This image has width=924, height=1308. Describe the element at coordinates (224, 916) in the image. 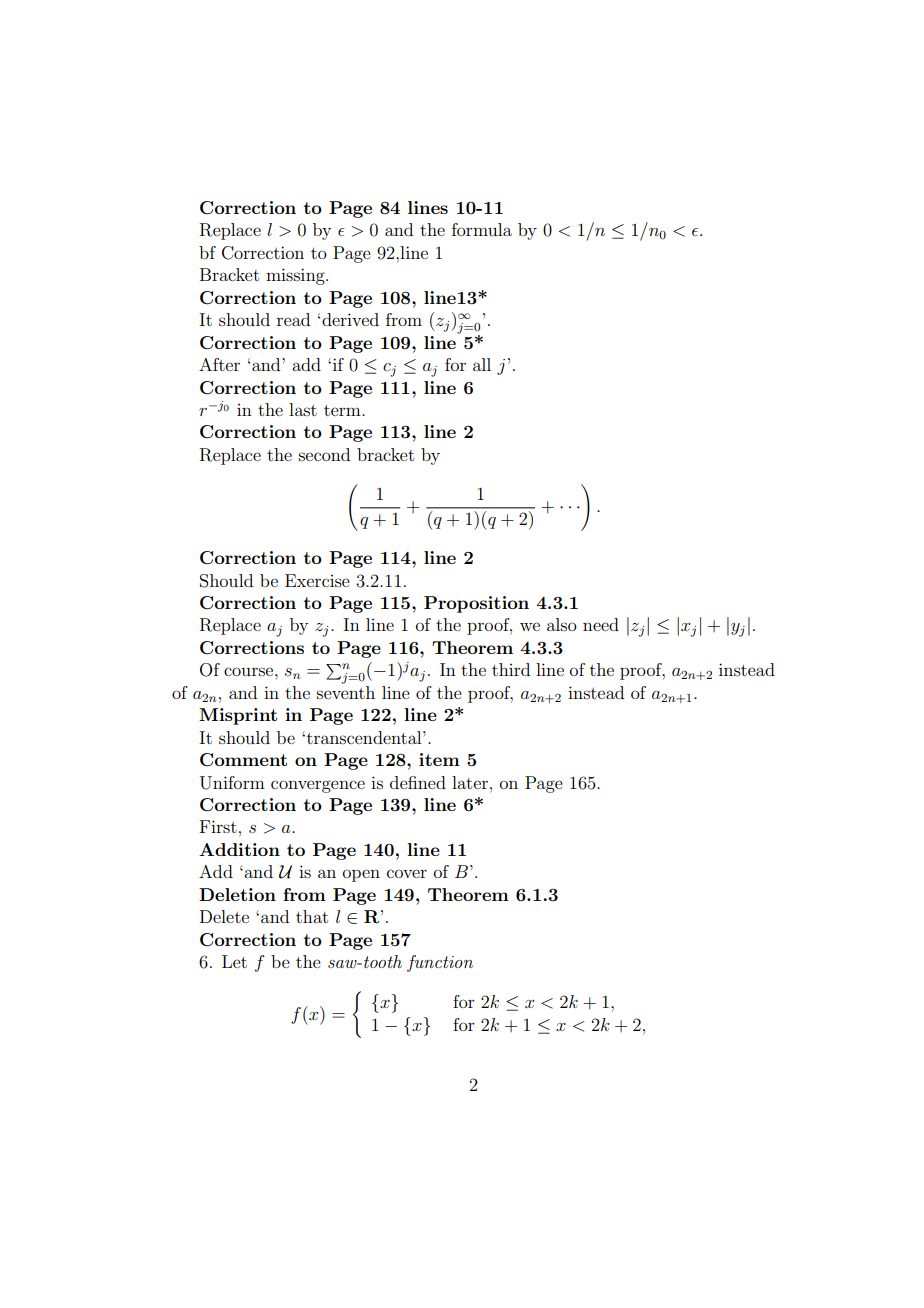

I see `Delete` at that location.
